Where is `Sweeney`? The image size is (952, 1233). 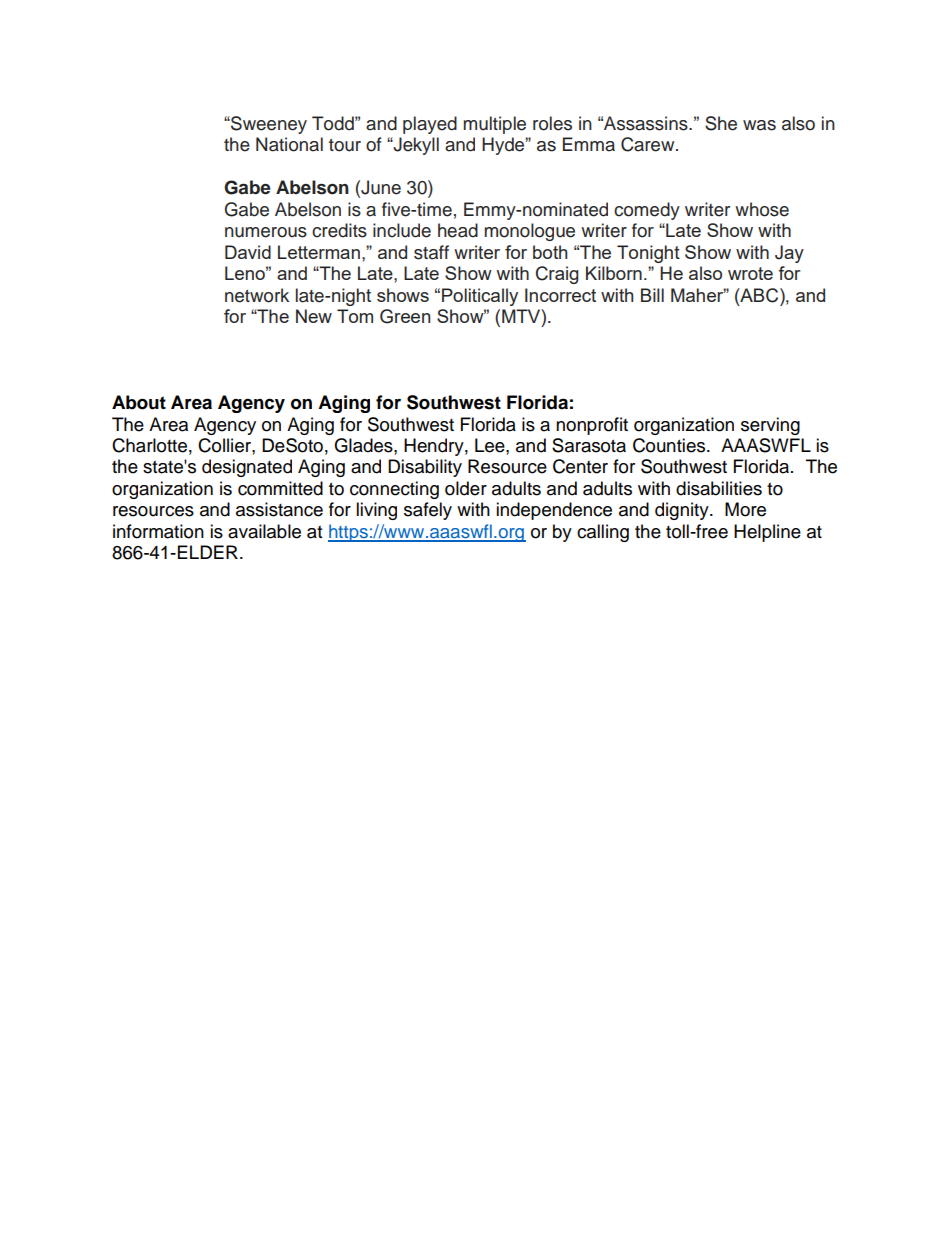
Sweeney is located at coordinates (268, 125).
